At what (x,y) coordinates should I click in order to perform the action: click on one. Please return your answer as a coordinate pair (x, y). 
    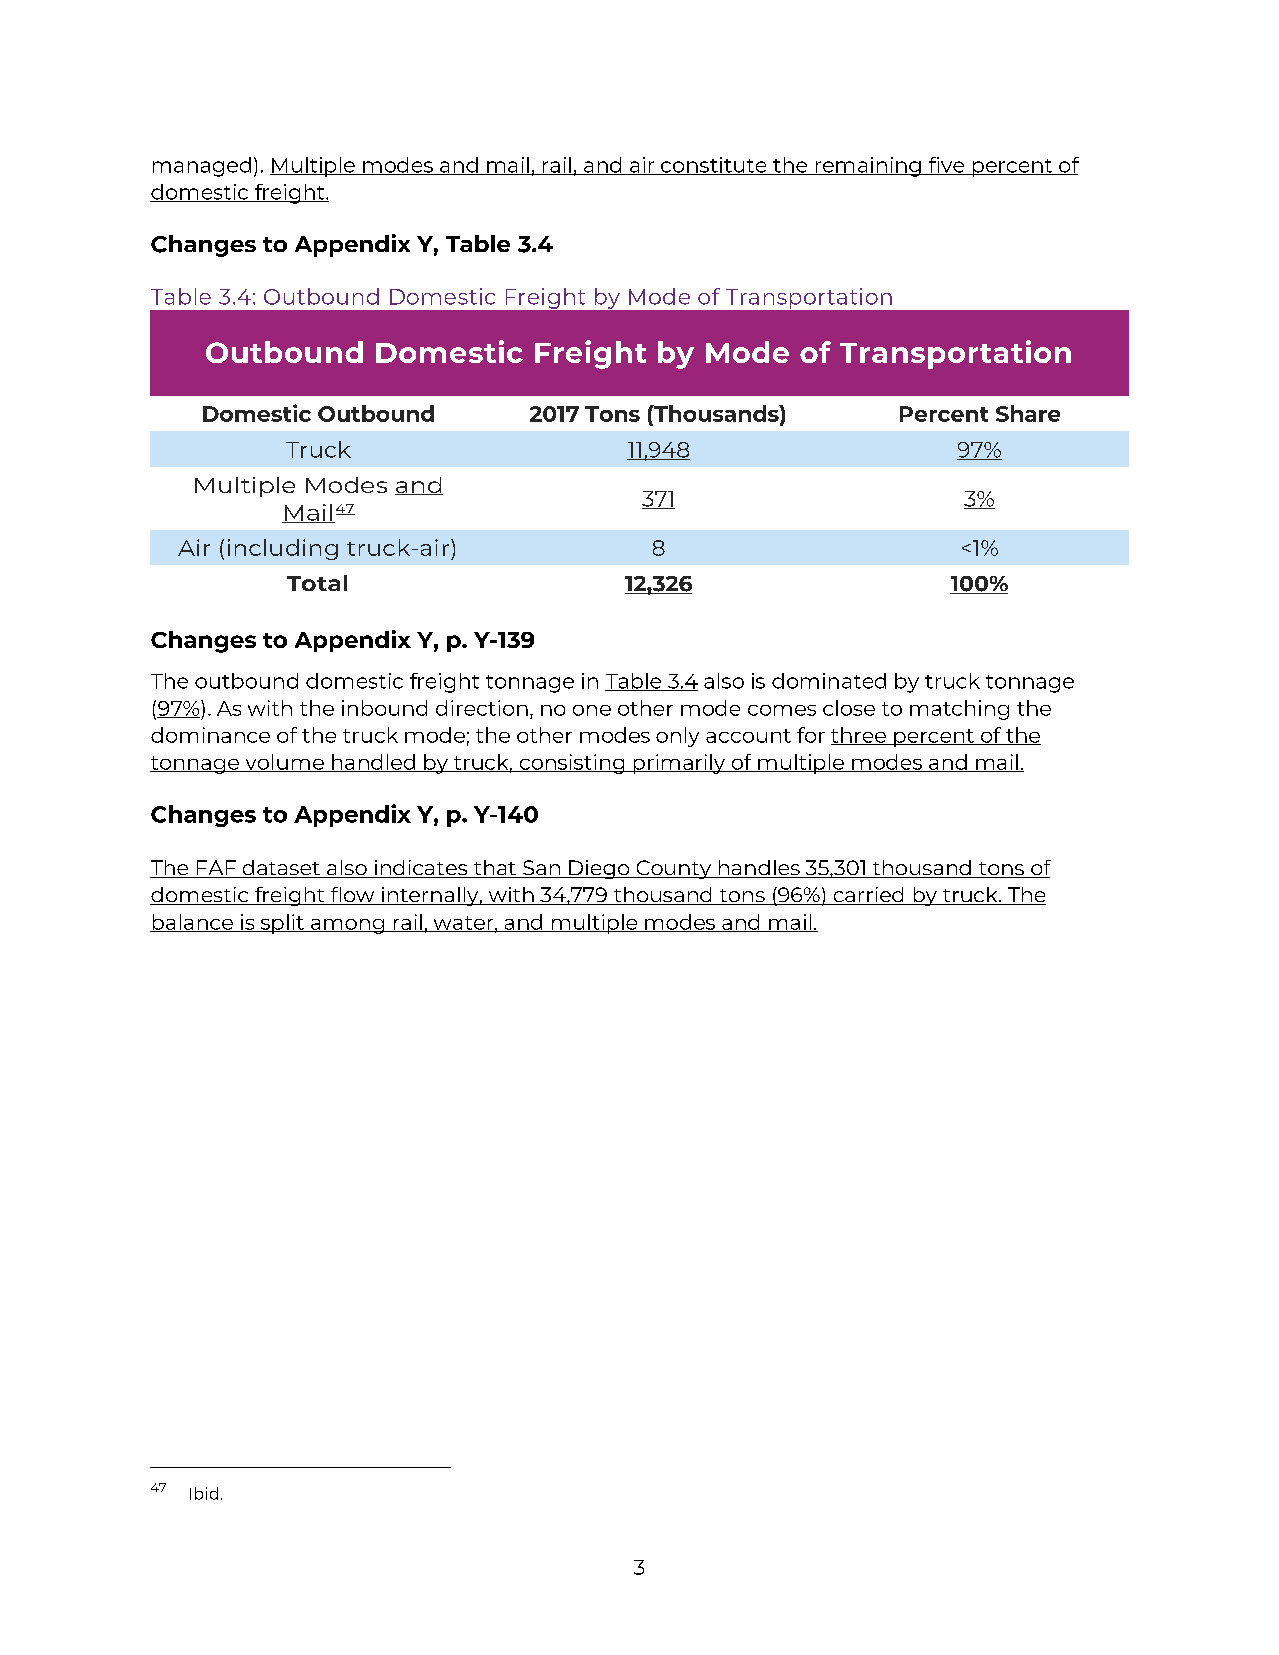
    Looking at the image, I should click on (592, 710).
